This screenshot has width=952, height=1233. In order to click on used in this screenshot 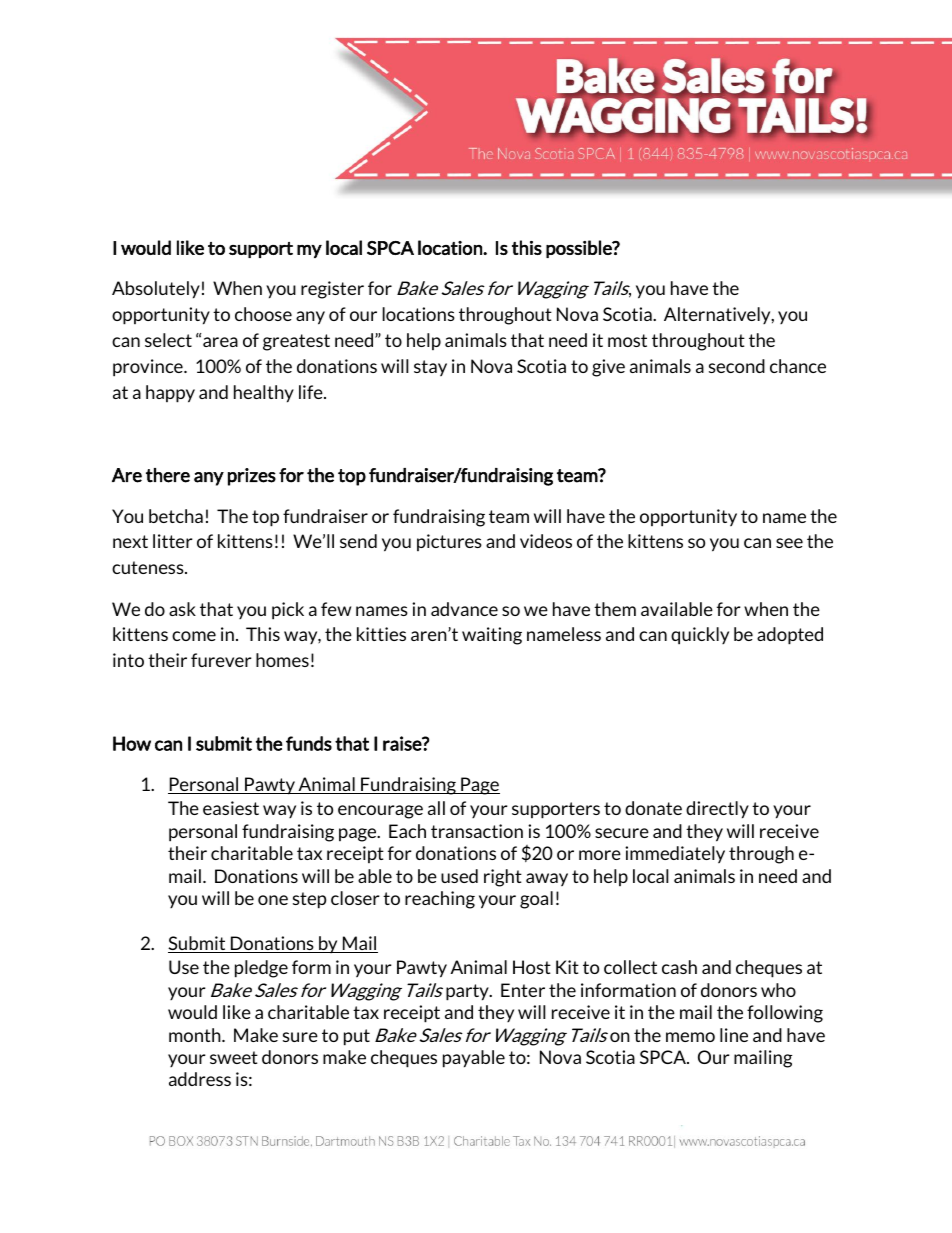, I will do `click(459, 876)`.
